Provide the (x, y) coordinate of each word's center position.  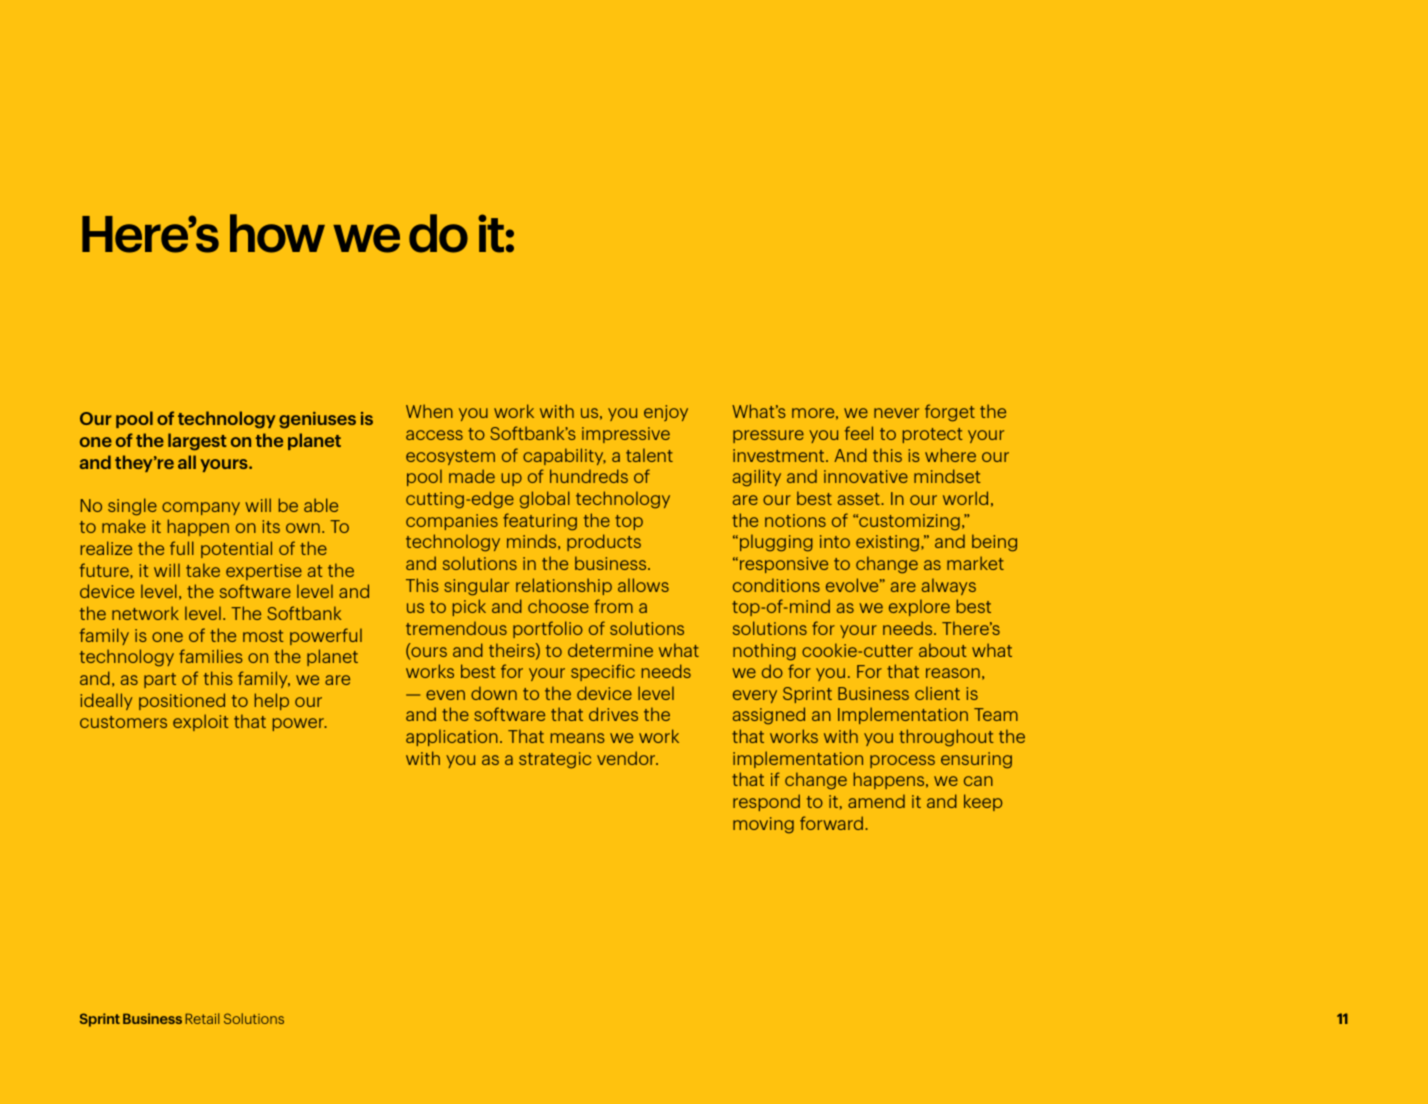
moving (763, 825)
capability (564, 456)
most (263, 636)
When (429, 411)
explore (919, 607)
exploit (201, 722)
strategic (555, 760)
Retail (202, 1018)
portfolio (548, 629)
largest (197, 442)
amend (876, 801)
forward (831, 823)
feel (859, 433)
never (896, 413)
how (277, 233)
